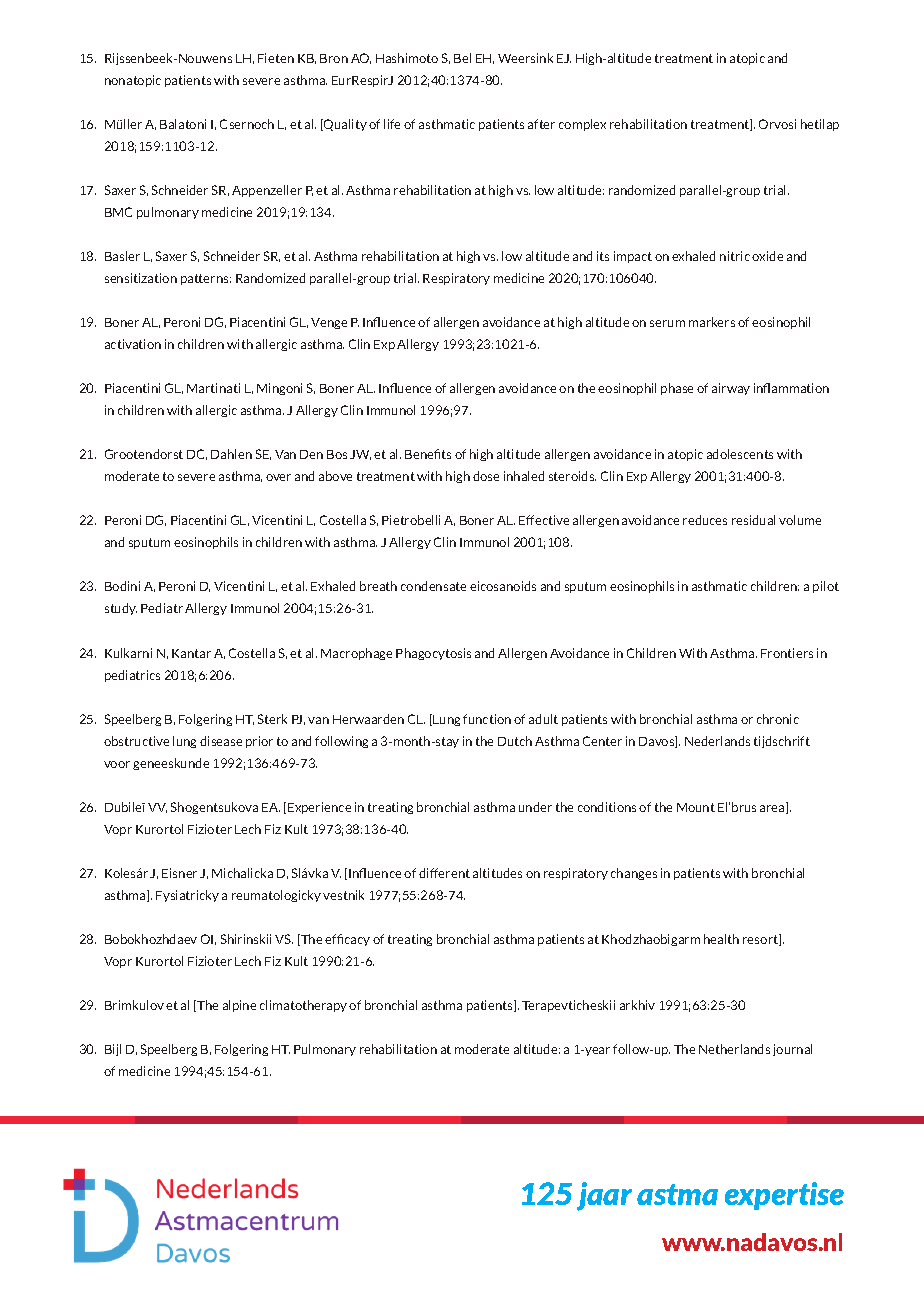 This document has width=924, height=1311. What do you see at coordinates (784, 1196) in the document?
I see `expertise` at bounding box center [784, 1196].
